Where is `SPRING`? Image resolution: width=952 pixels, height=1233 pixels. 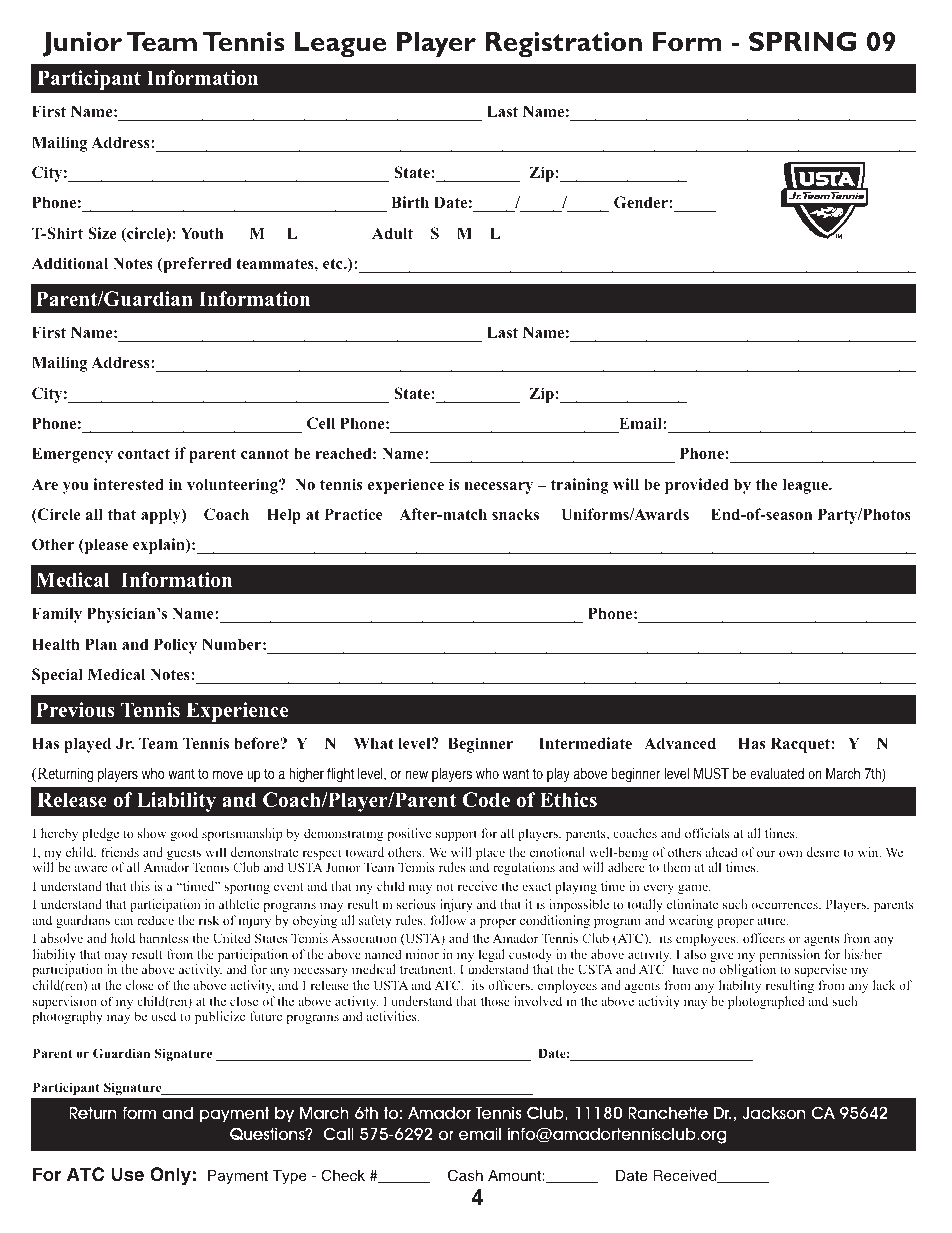
SPRING is located at coordinates (802, 41).
